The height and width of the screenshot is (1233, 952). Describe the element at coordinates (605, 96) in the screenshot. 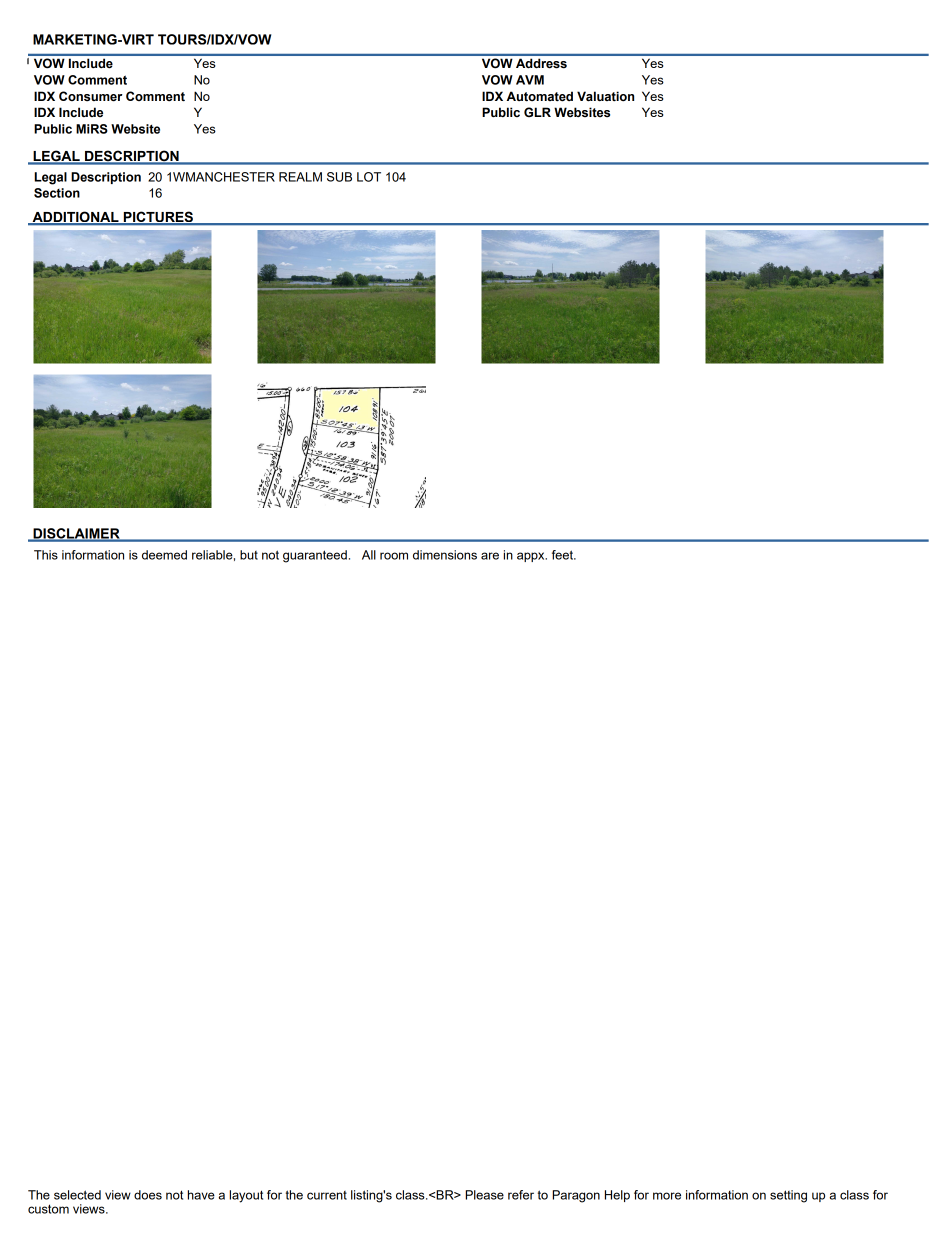

I see `Valuation` at that location.
